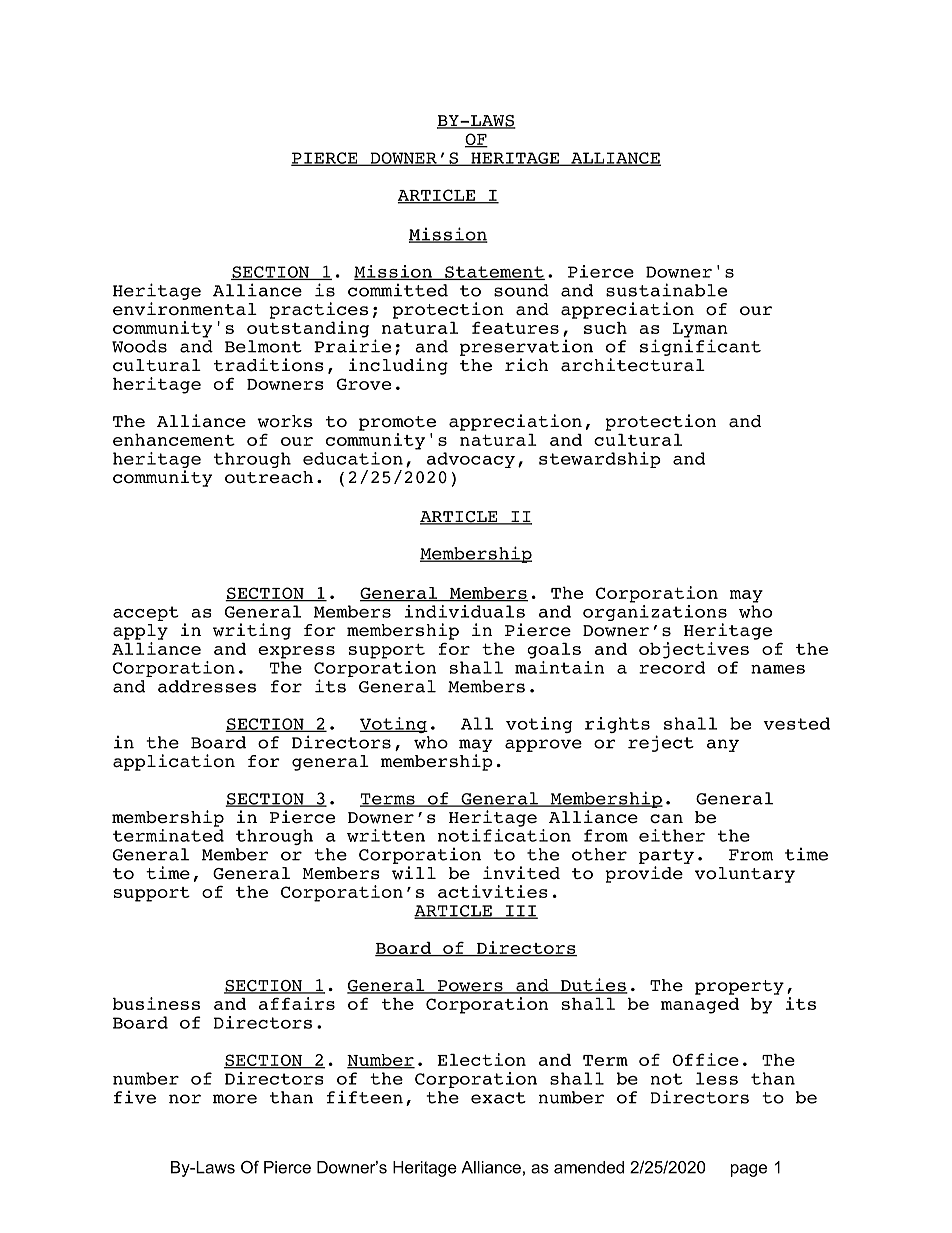 This screenshot has width=952, height=1233. I want to click on environmental, so click(185, 309).
